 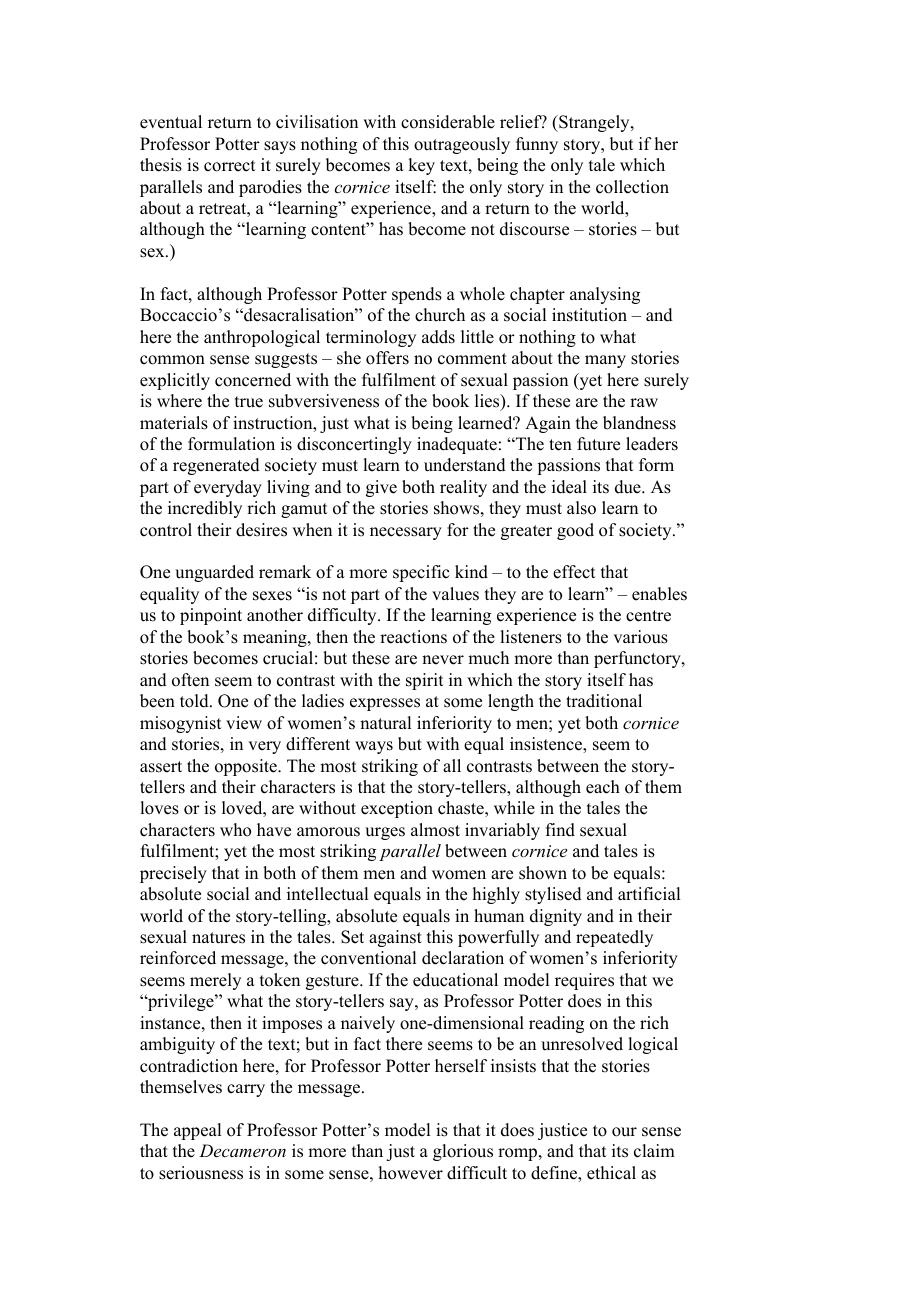 I want to click on each, so click(x=603, y=787).
